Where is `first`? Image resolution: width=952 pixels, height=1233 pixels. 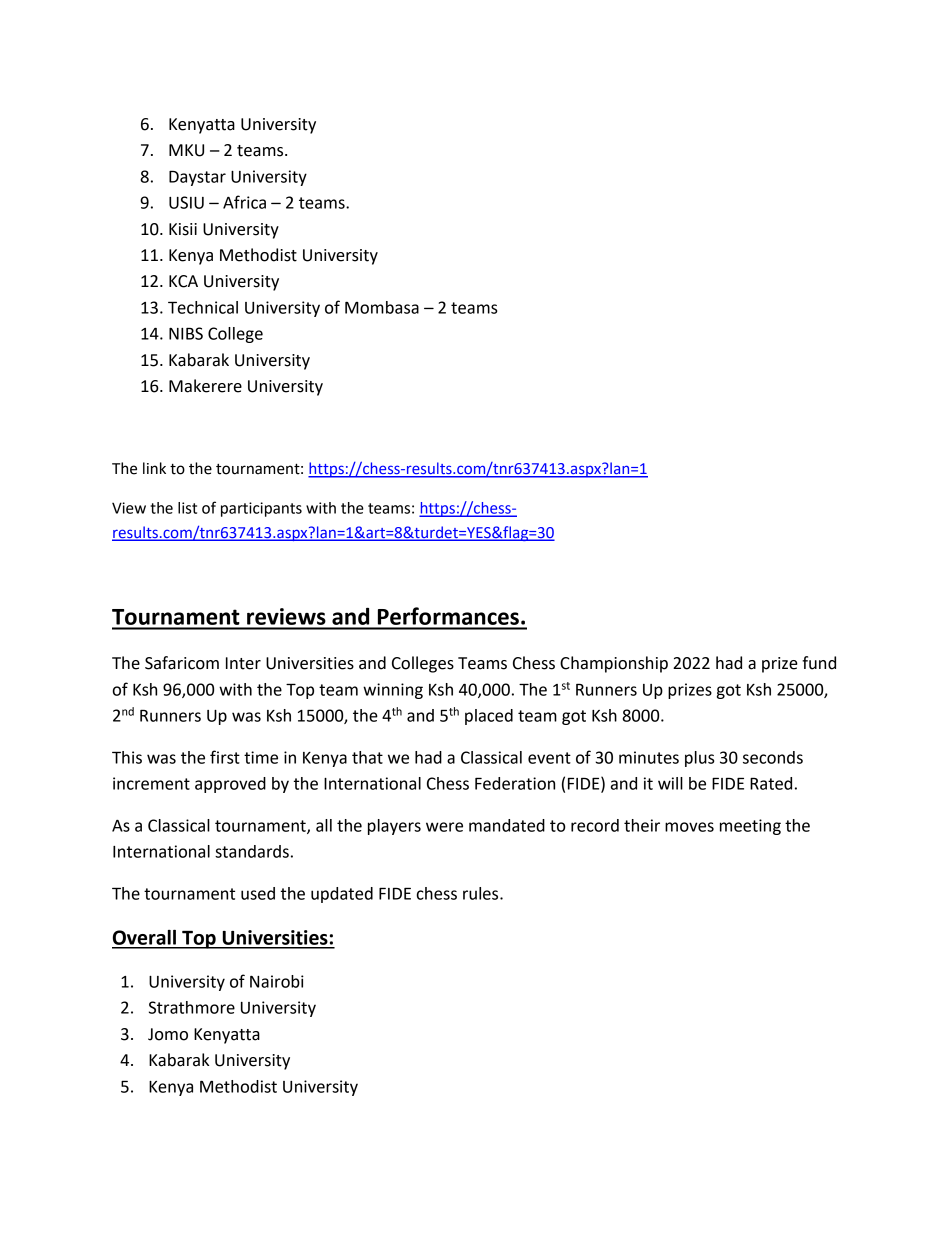 first is located at coordinates (225, 757).
